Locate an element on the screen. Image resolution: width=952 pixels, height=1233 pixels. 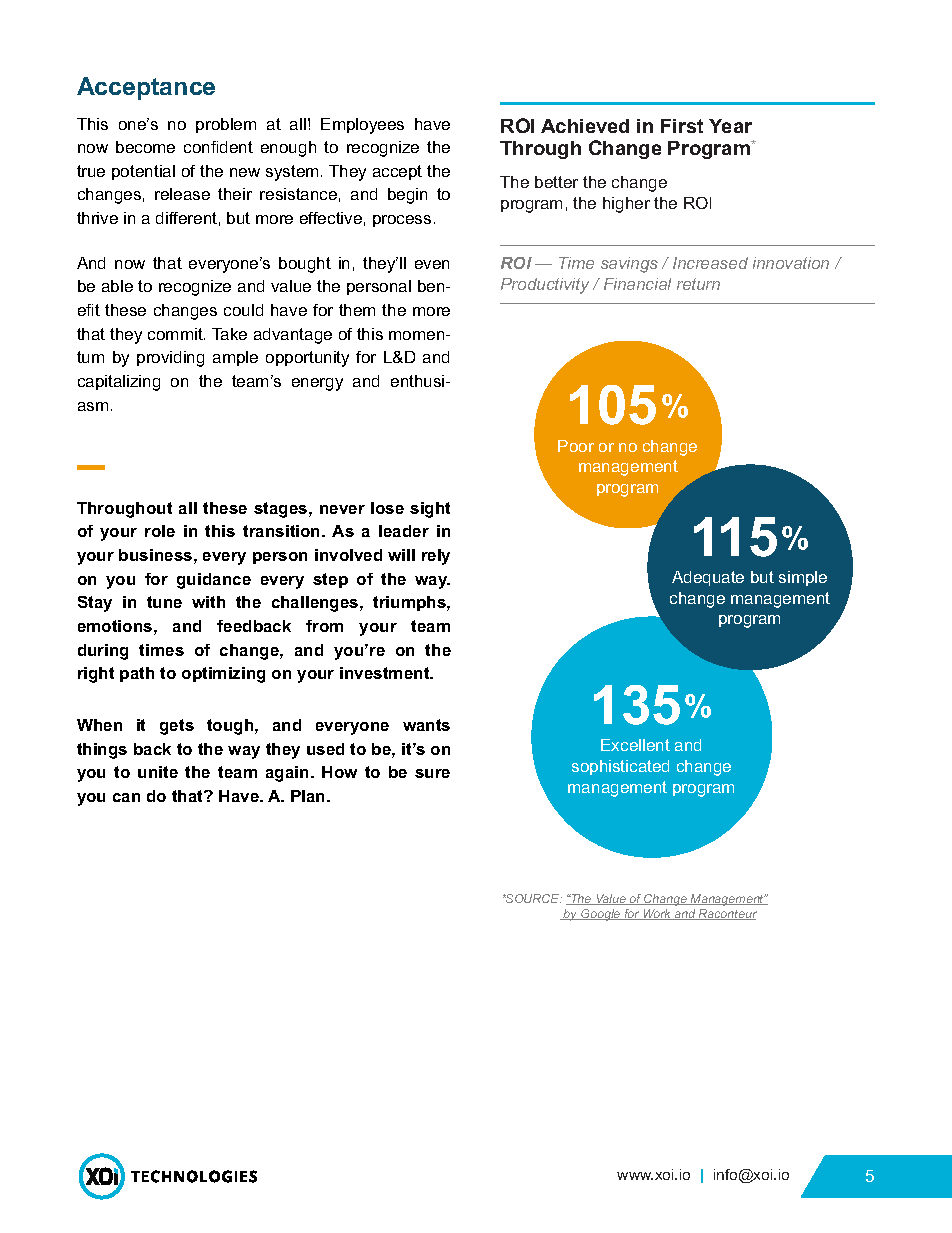
wants is located at coordinates (426, 725).
